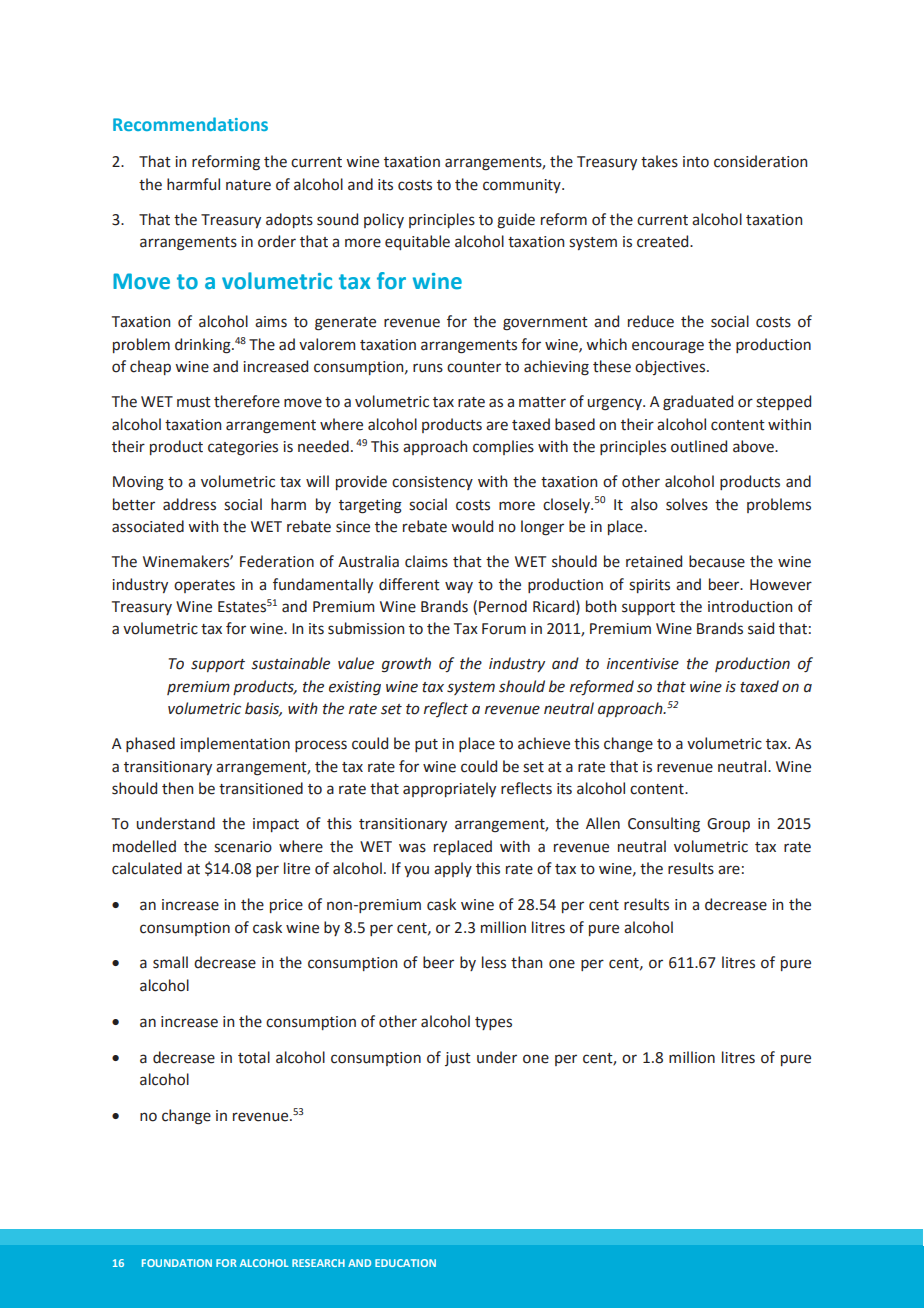  I want to click on because, so click(717, 561).
